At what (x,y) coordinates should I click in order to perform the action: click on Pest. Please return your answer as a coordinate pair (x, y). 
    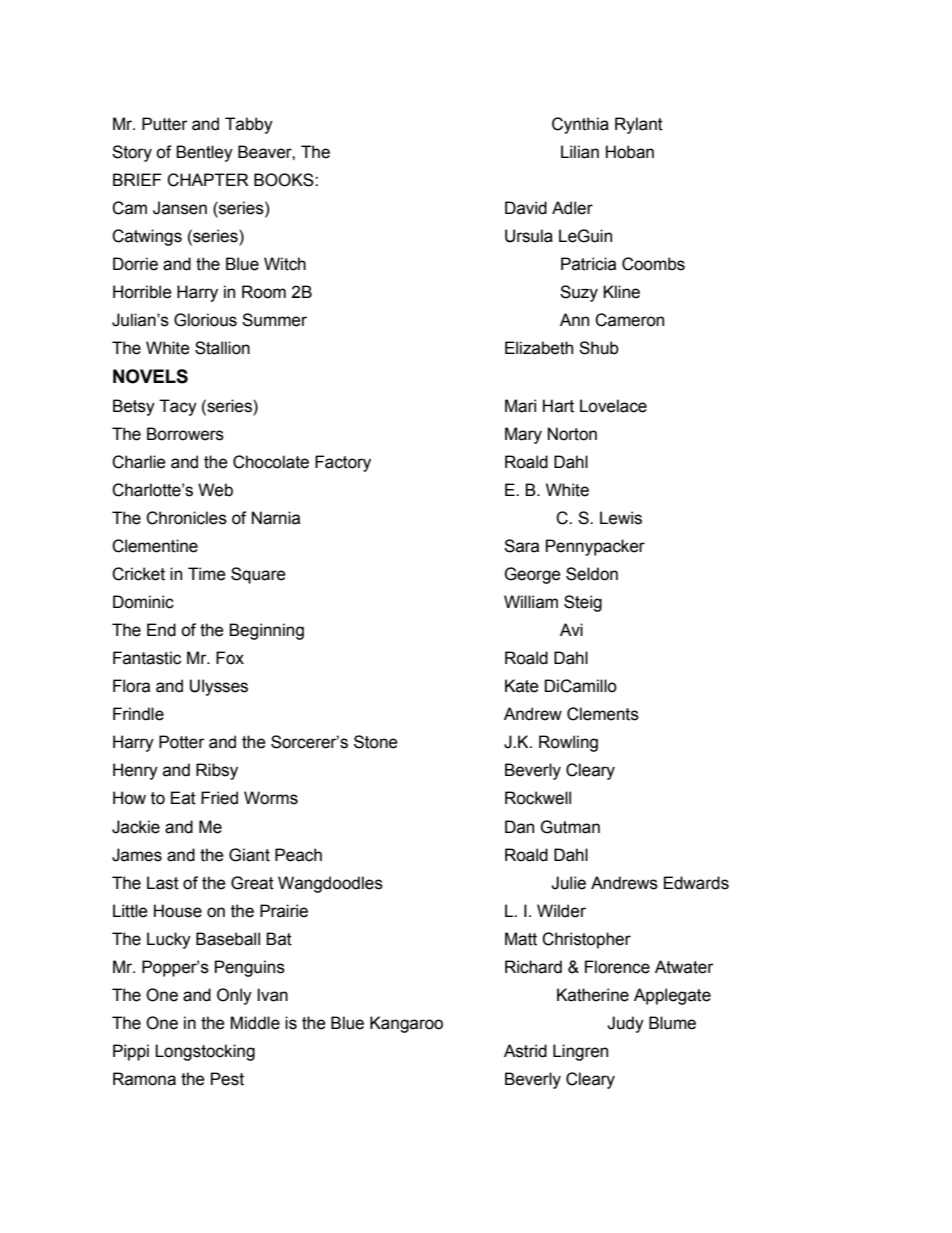
    Looking at the image, I should click on (227, 1079).
